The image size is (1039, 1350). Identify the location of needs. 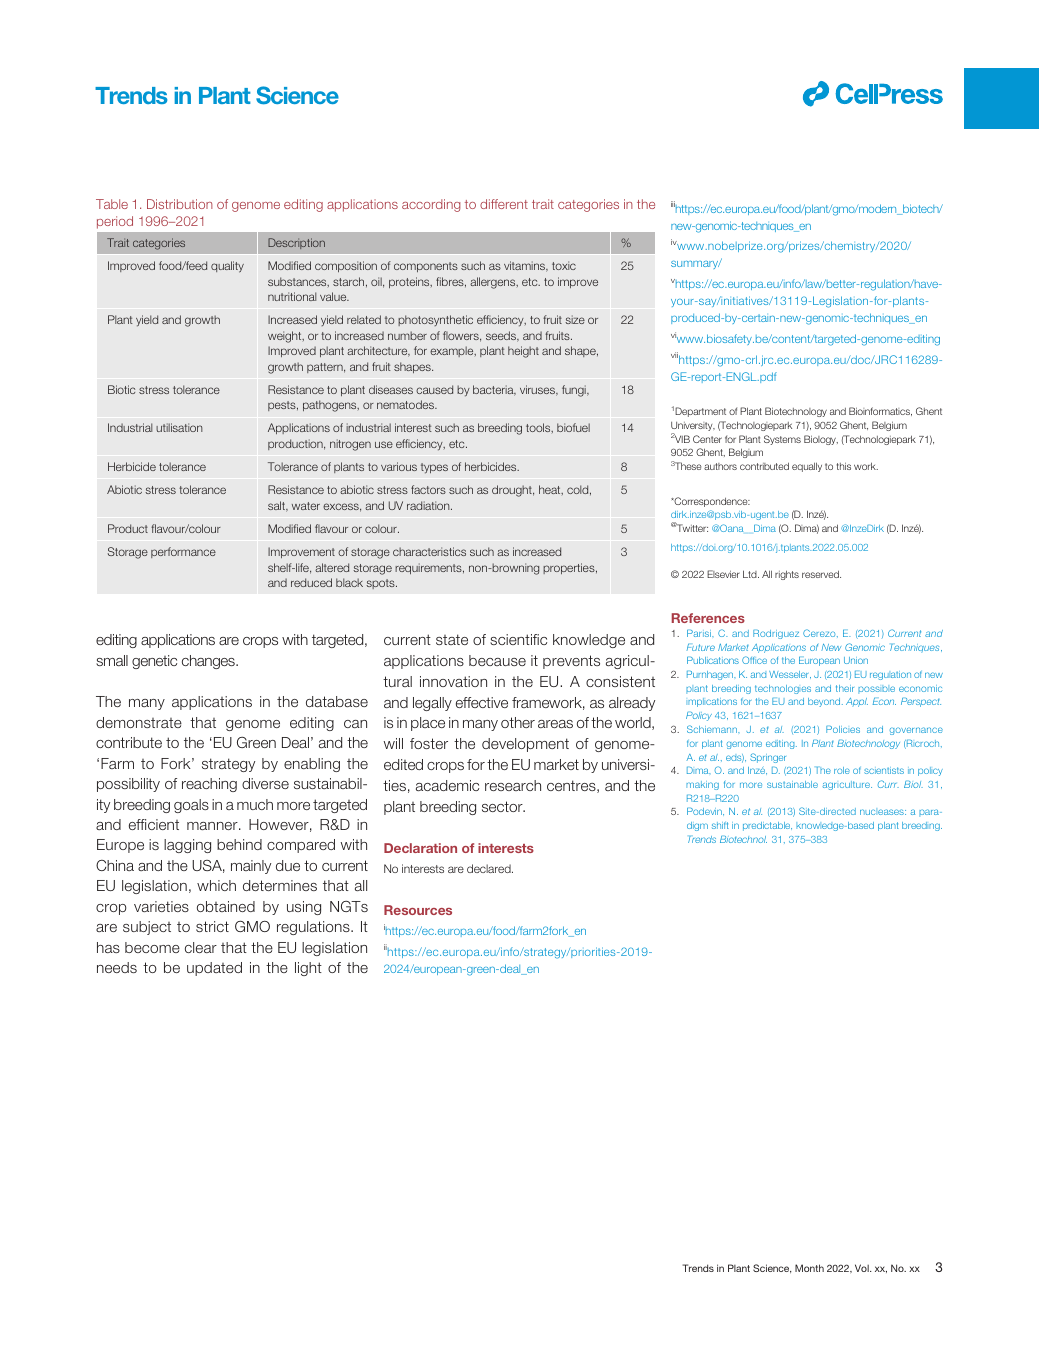
(117, 967).
